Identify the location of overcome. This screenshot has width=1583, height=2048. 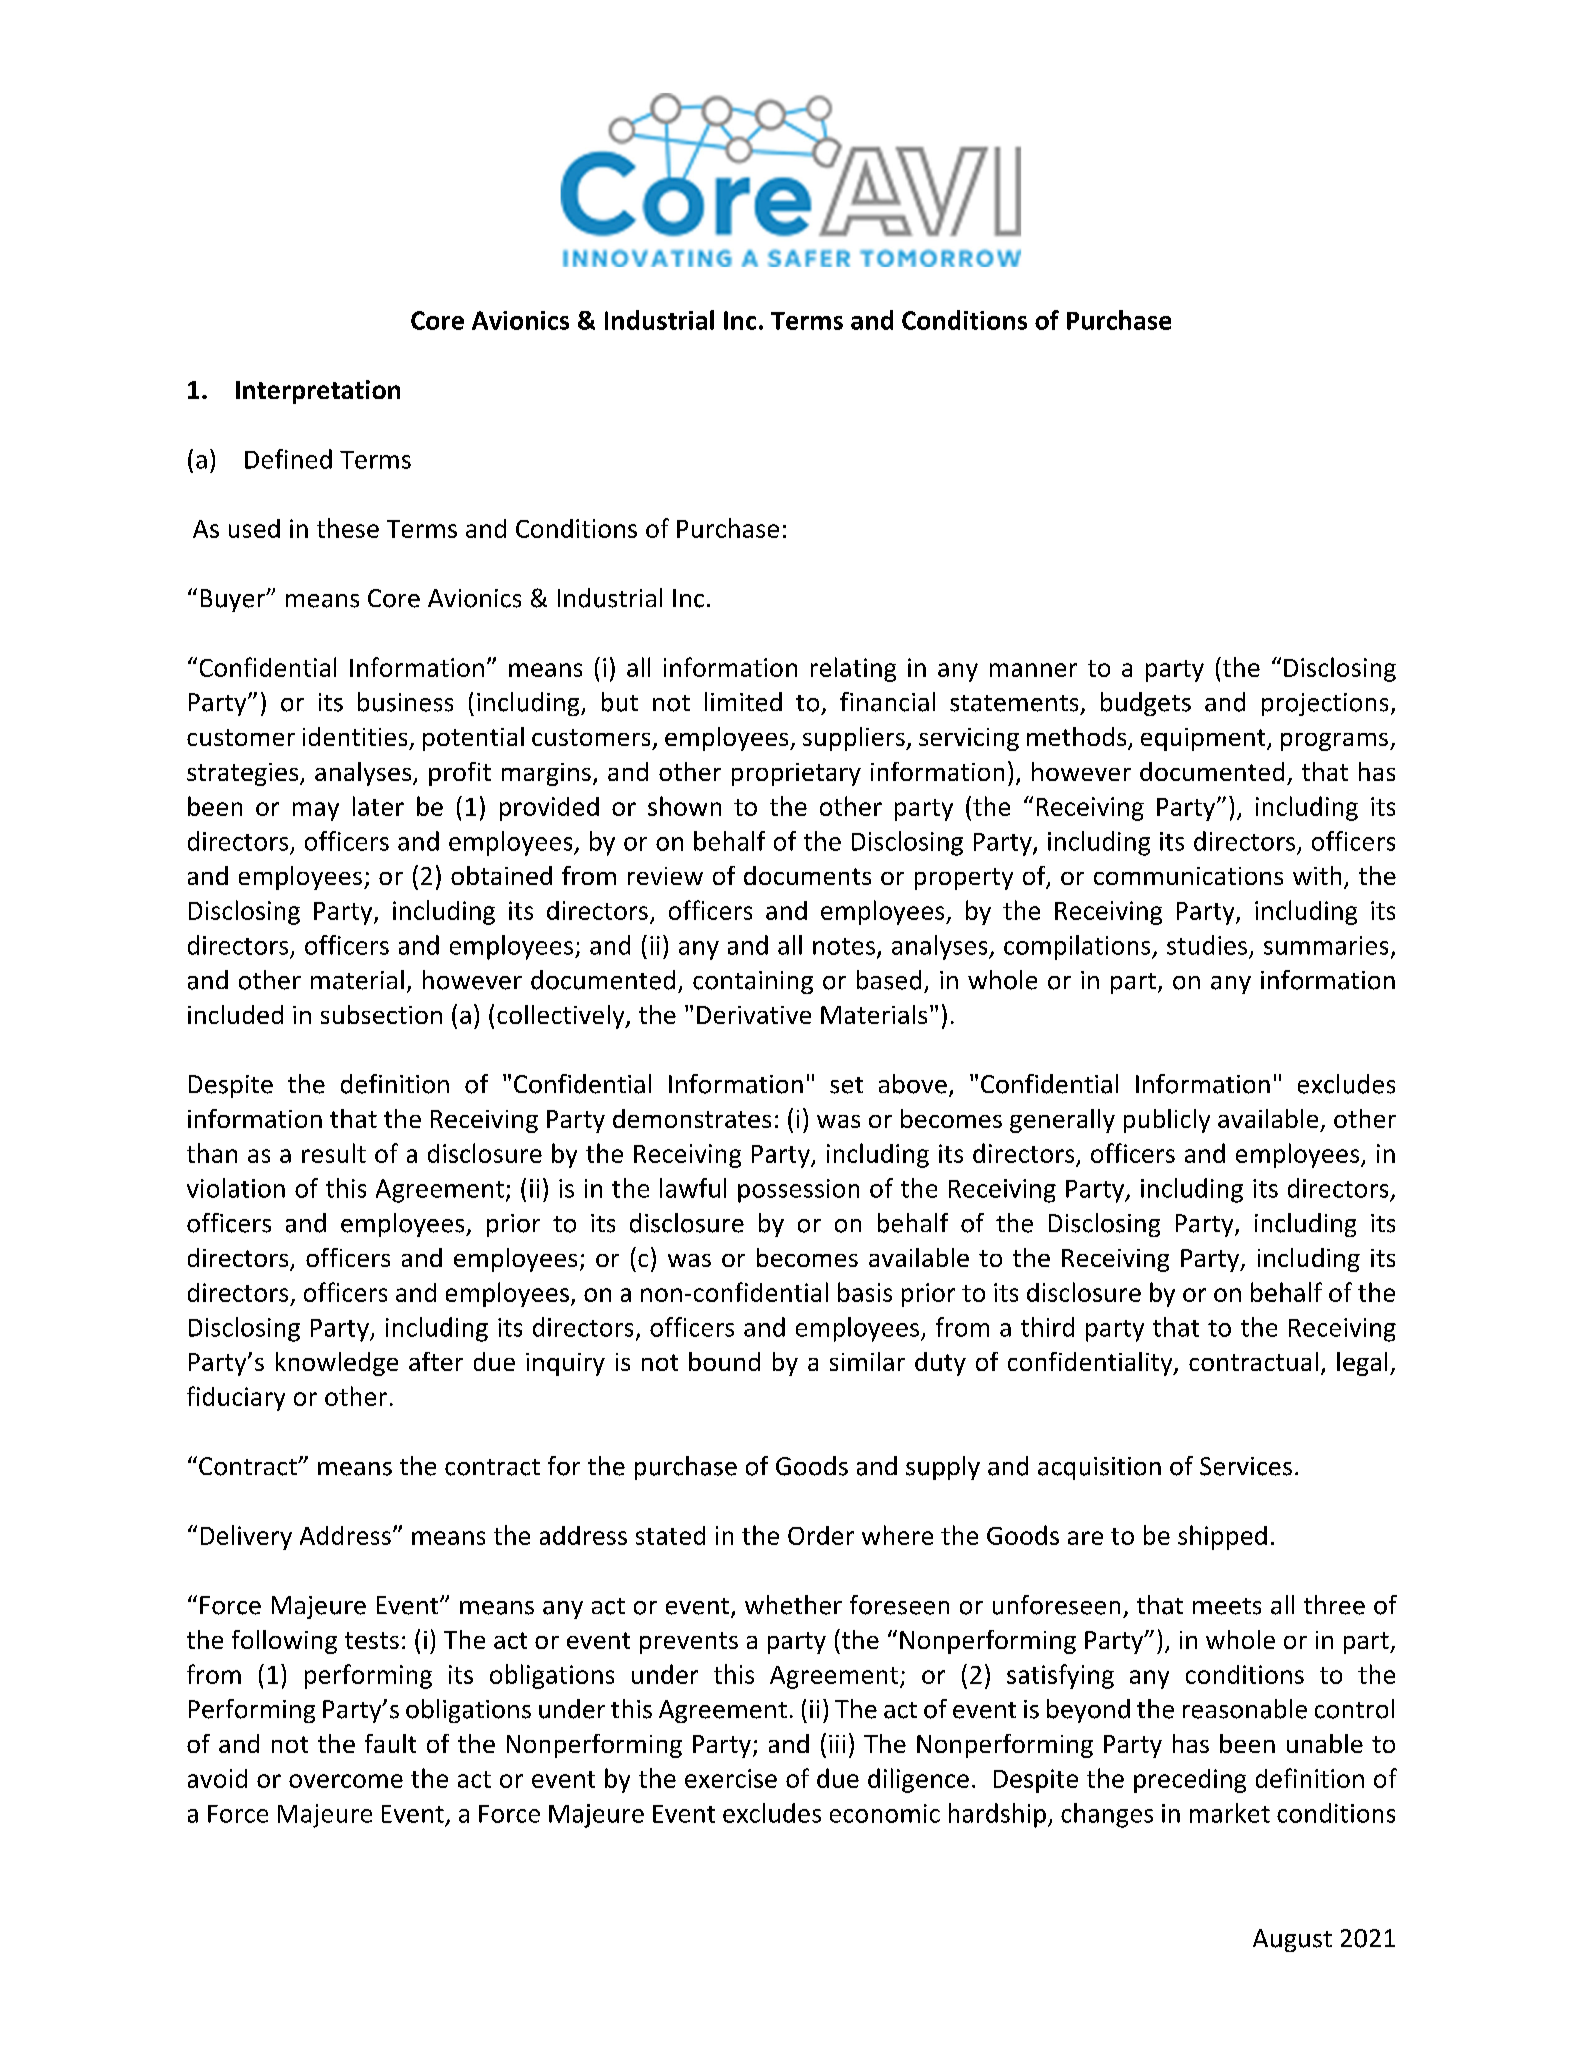
(346, 1781).
